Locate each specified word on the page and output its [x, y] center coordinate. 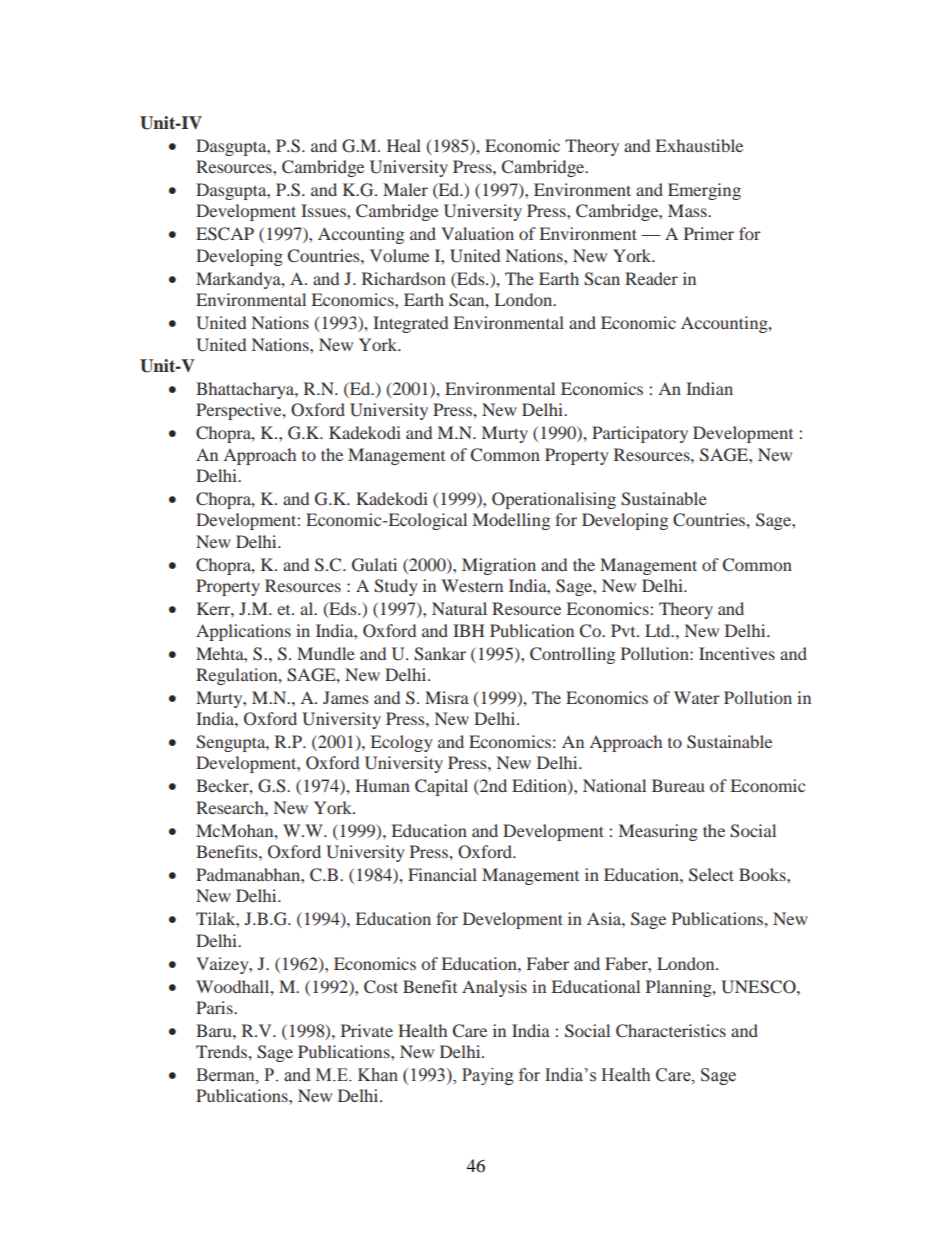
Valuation [477, 233]
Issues [324, 210]
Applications [243, 632]
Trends [222, 1051]
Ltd [659, 630]
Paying [488, 1076]
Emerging [704, 191]
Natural [459, 608]
